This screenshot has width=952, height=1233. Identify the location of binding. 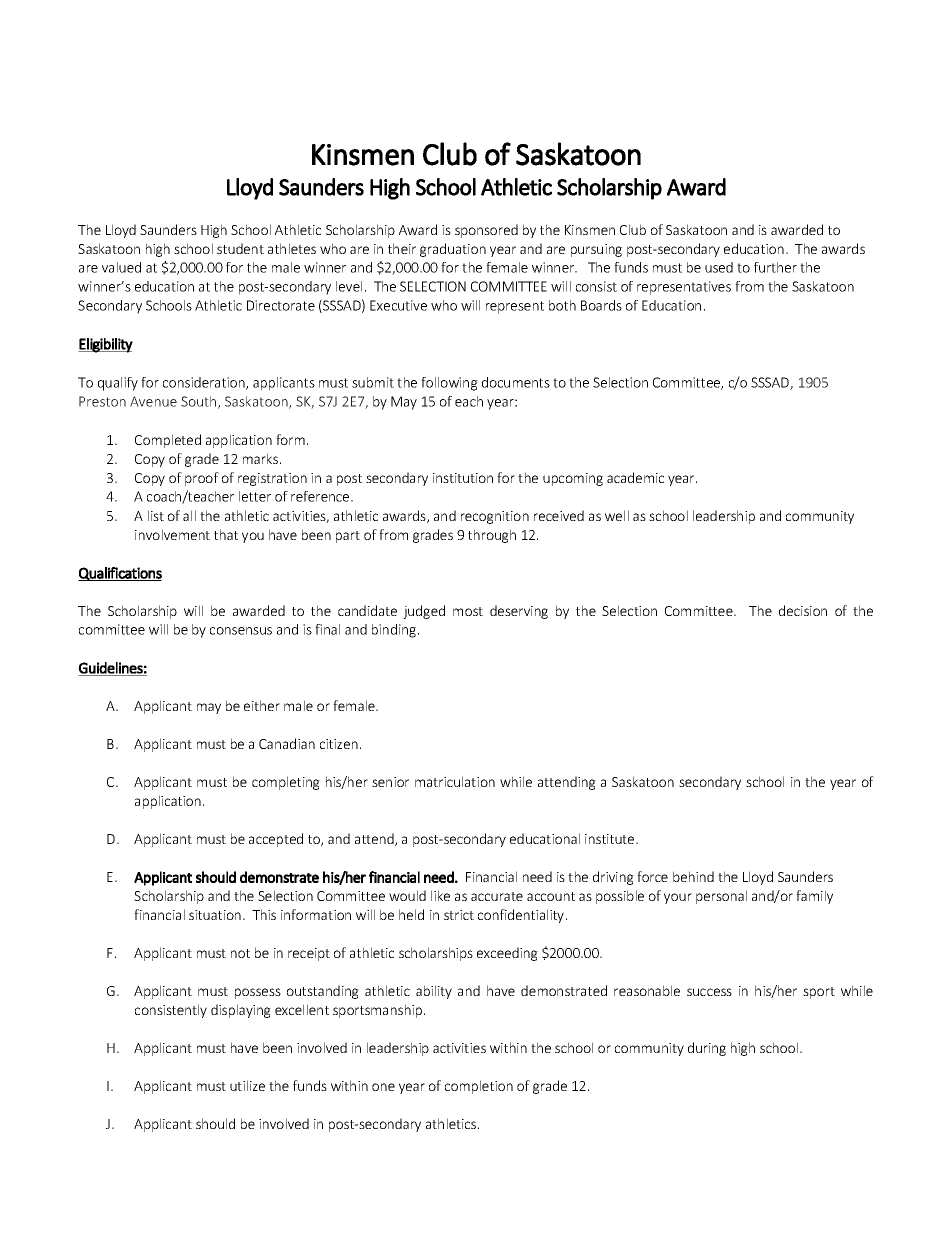
(395, 631).
